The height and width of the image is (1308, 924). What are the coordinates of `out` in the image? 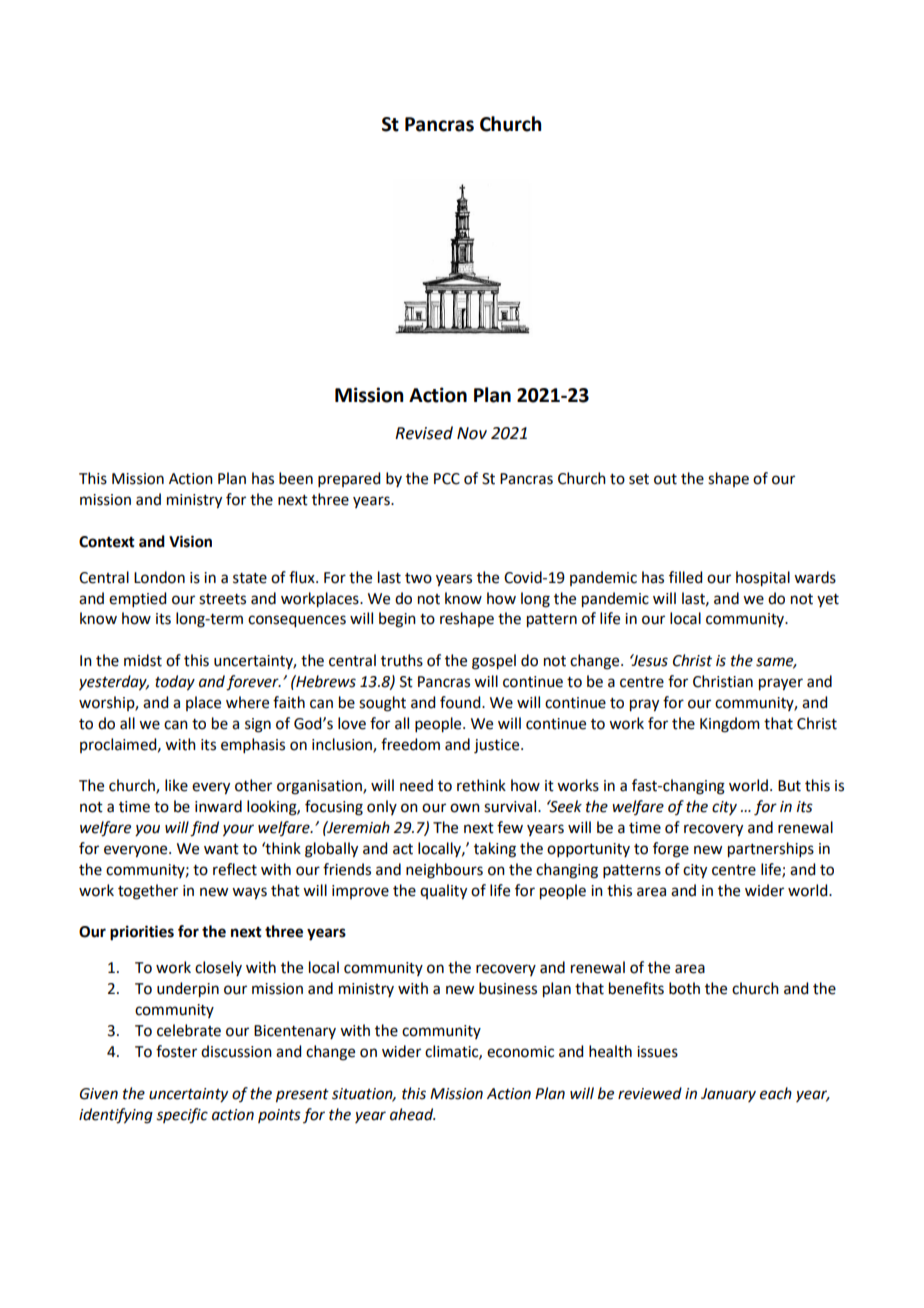 It's located at (665, 479).
